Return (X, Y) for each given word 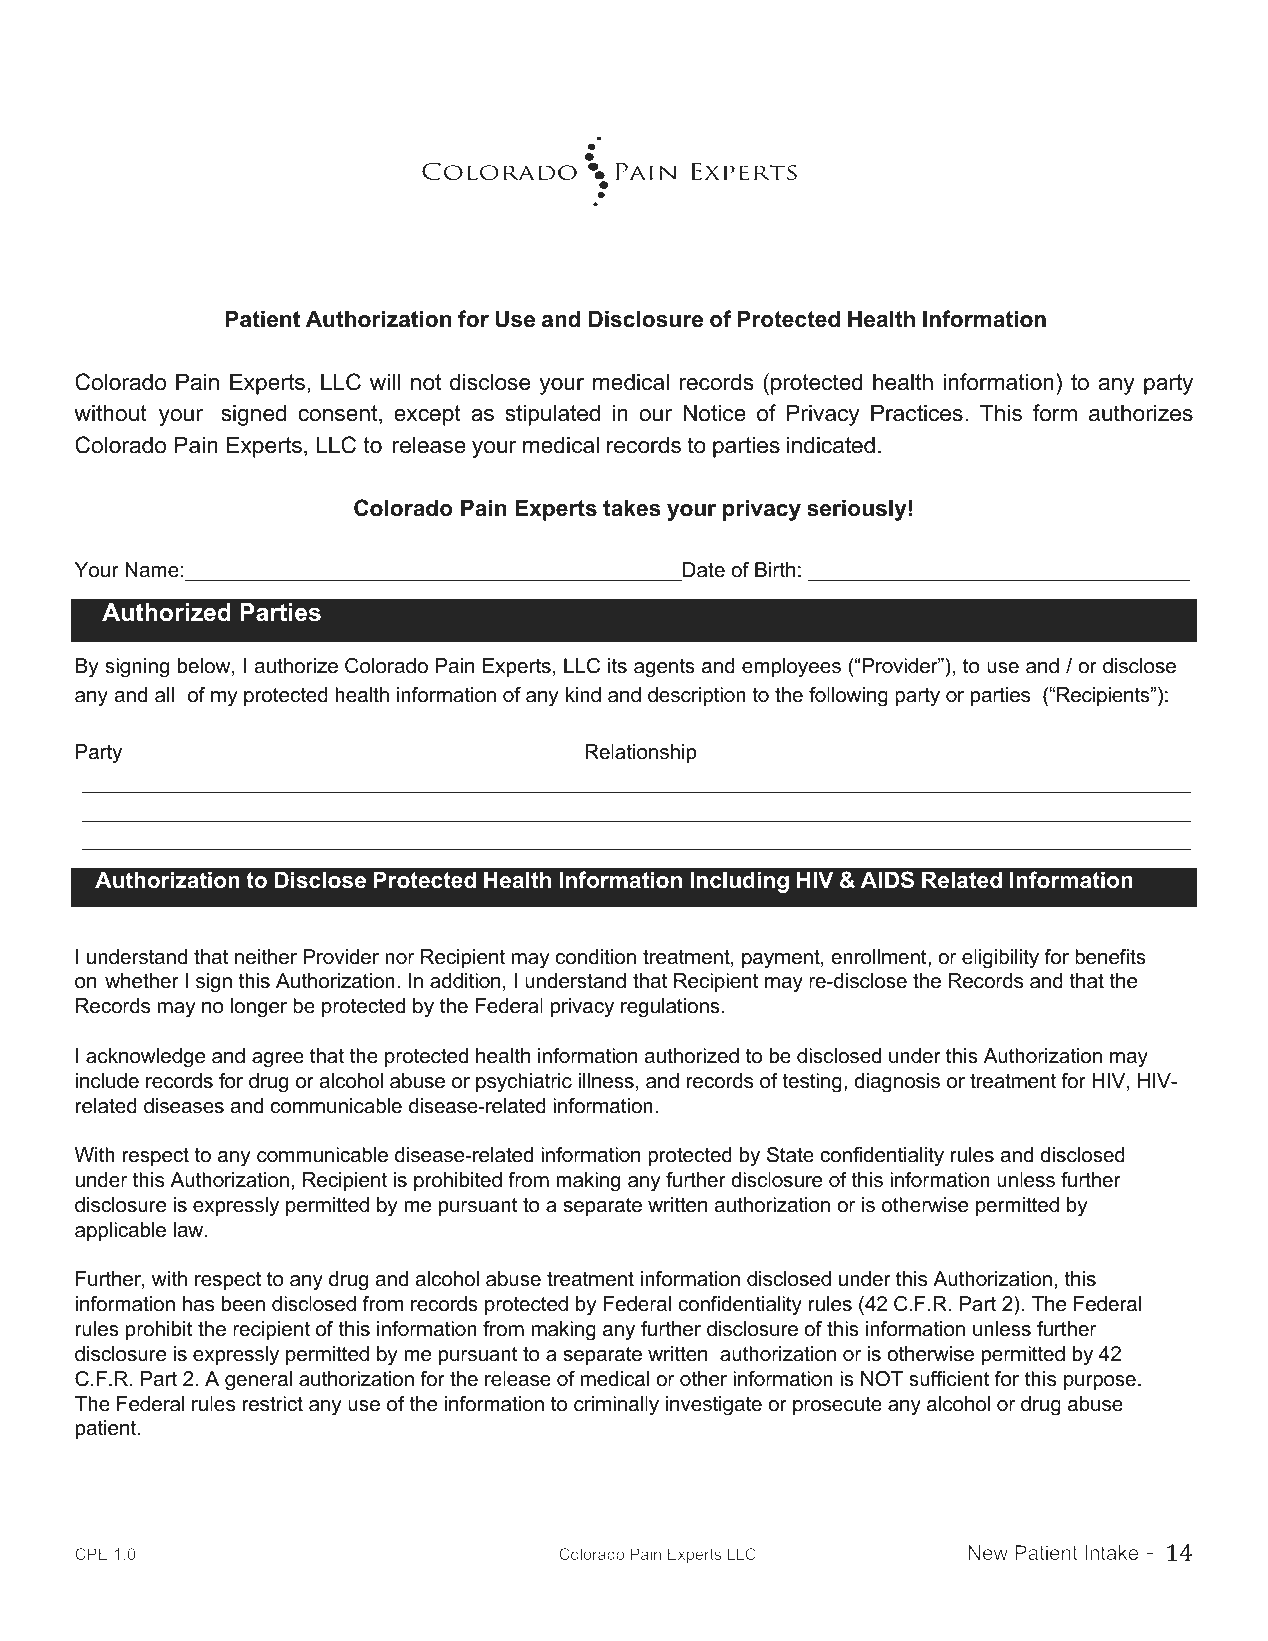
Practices (917, 413)
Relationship (641, 753)
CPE (91, 1554)
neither (266, 957)
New (988, 1552)
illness (606, 1081)
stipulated (552, 415)
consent (339, 414)
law (190, 1230)
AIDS (887, 880)
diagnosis (897, 1083)
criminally (616, 1406)
